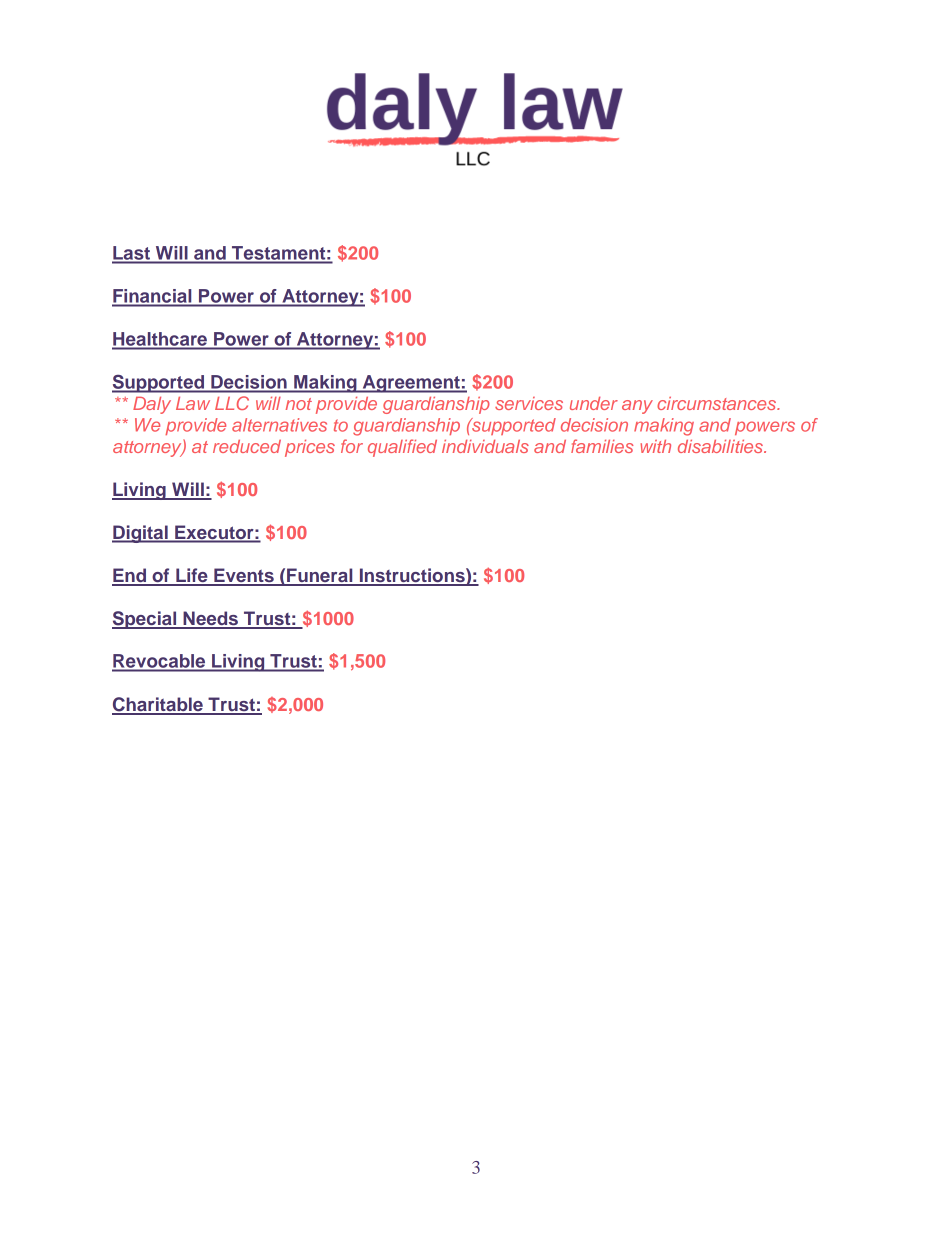  What do you see at coordinates (193, 403) in the page?
I see `Law` at bounding box center [193, 403].
